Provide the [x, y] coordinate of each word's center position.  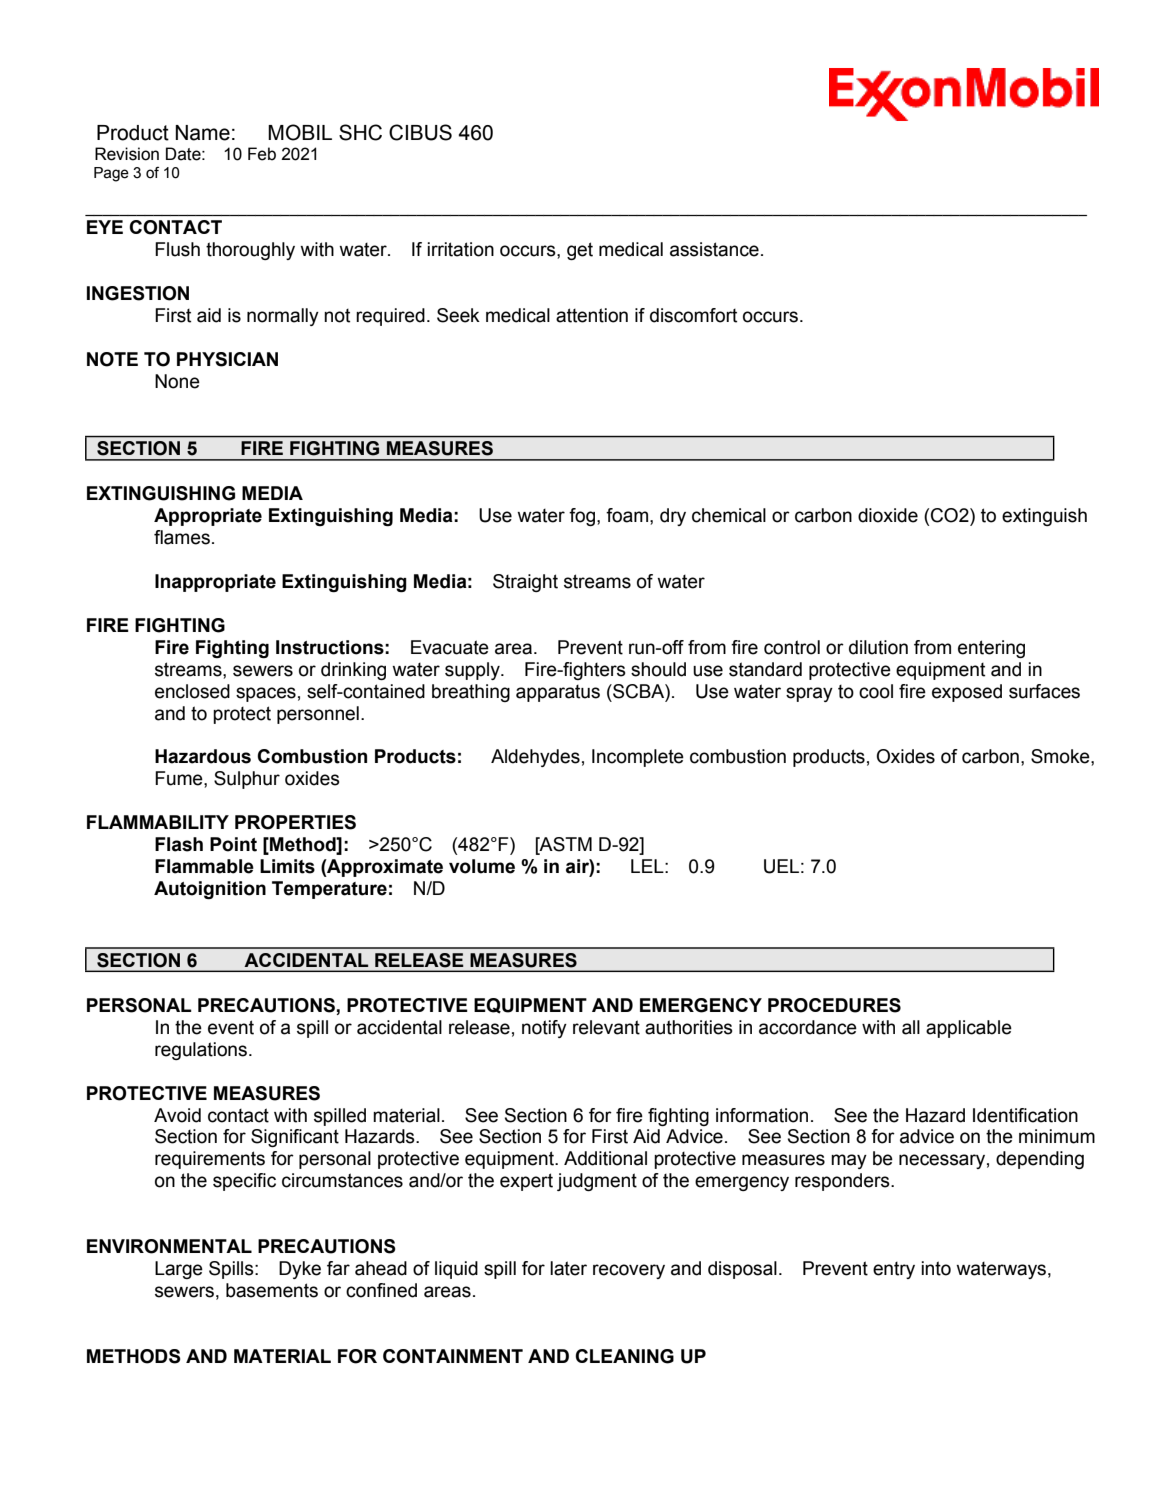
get [580, 251]
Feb [262, 154]
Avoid [177, 1115]
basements [272, 1290]
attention [592, 315]
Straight [525, 583]
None [177, 381]
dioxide [888, 515]
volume [482, 866]
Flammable [204, 866]
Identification [1025, 1115]
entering [991, 649]
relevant [606, 1027]
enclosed [192, 691]
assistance [714, 249]
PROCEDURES [834, 1005]
